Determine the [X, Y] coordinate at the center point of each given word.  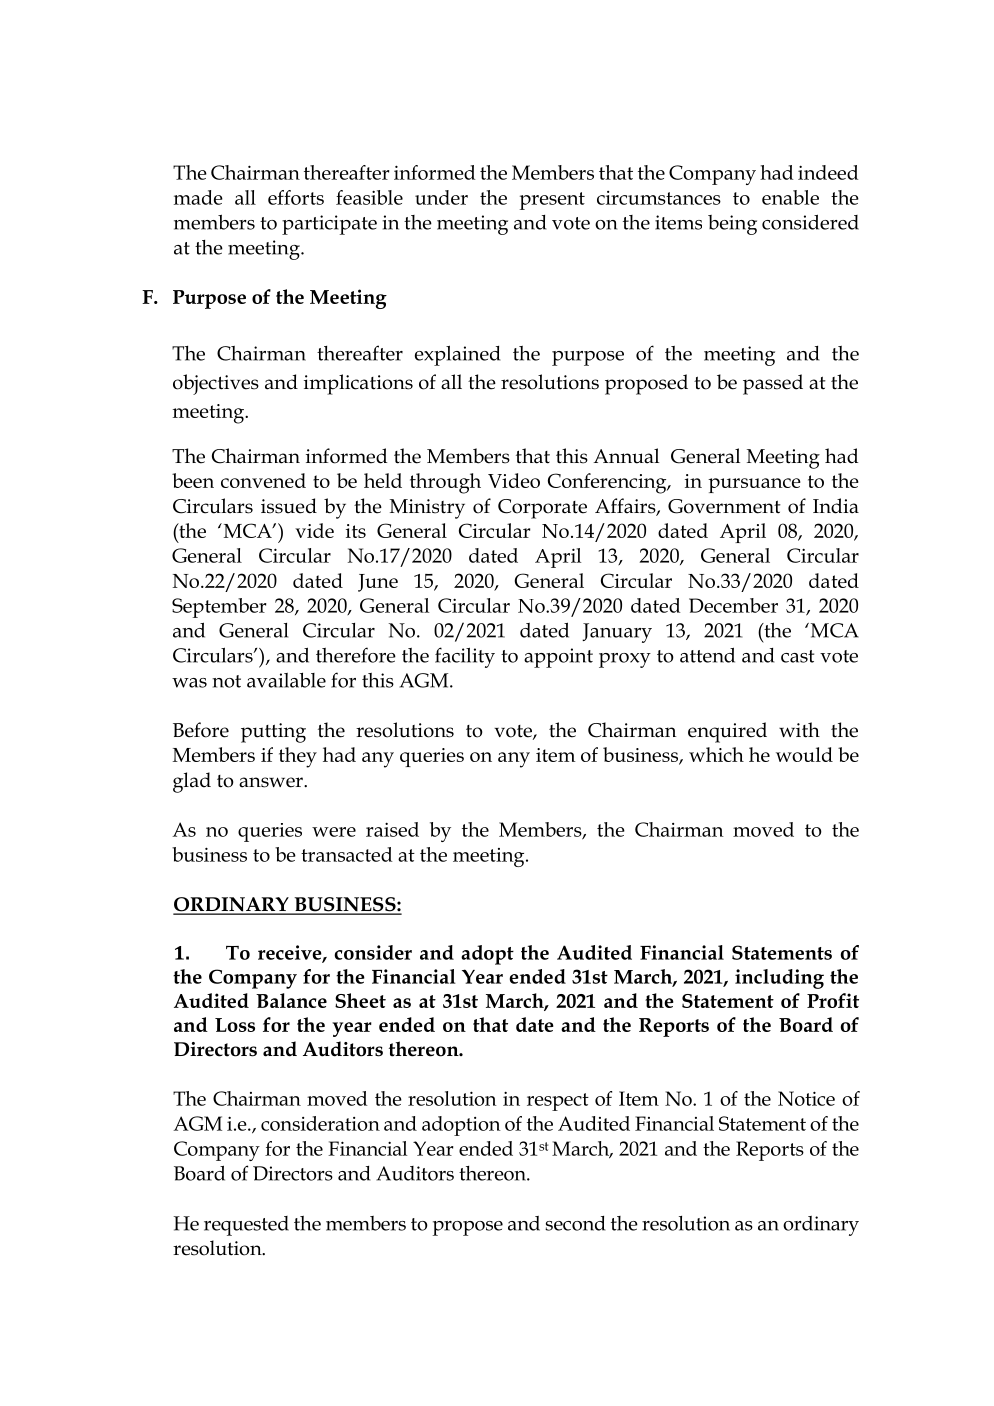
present [552, 201]
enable [790, 197]
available [286, 680]
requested [246, 1226]
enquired [727, 732]
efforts [296, 197]
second [575, 1223]
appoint [558, 658]
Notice [806, 1098]
